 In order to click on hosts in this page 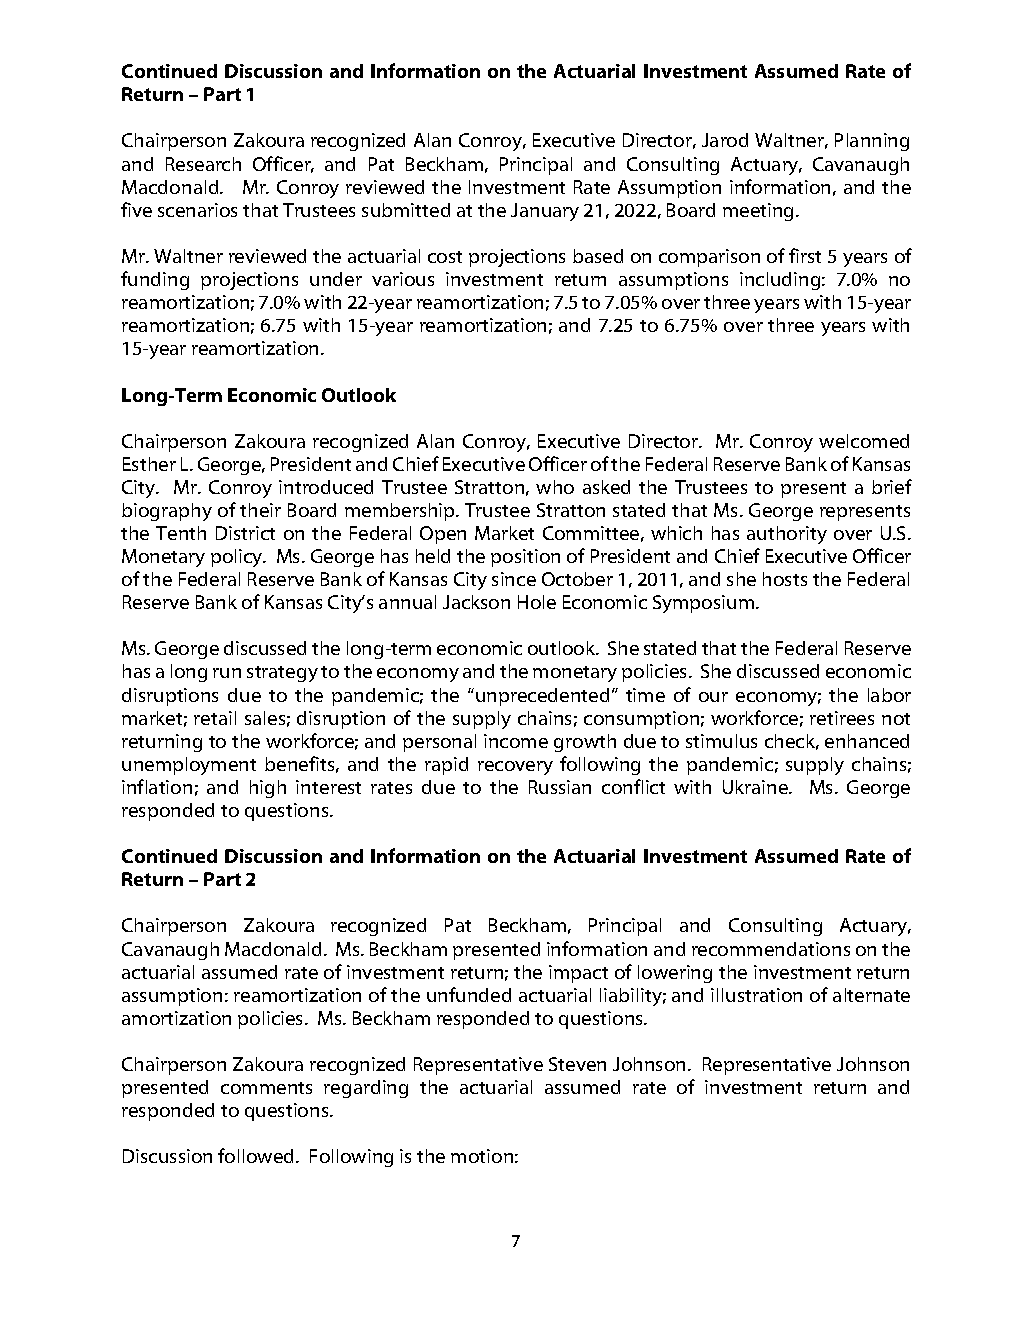, I will do `click(785, 579)`.
